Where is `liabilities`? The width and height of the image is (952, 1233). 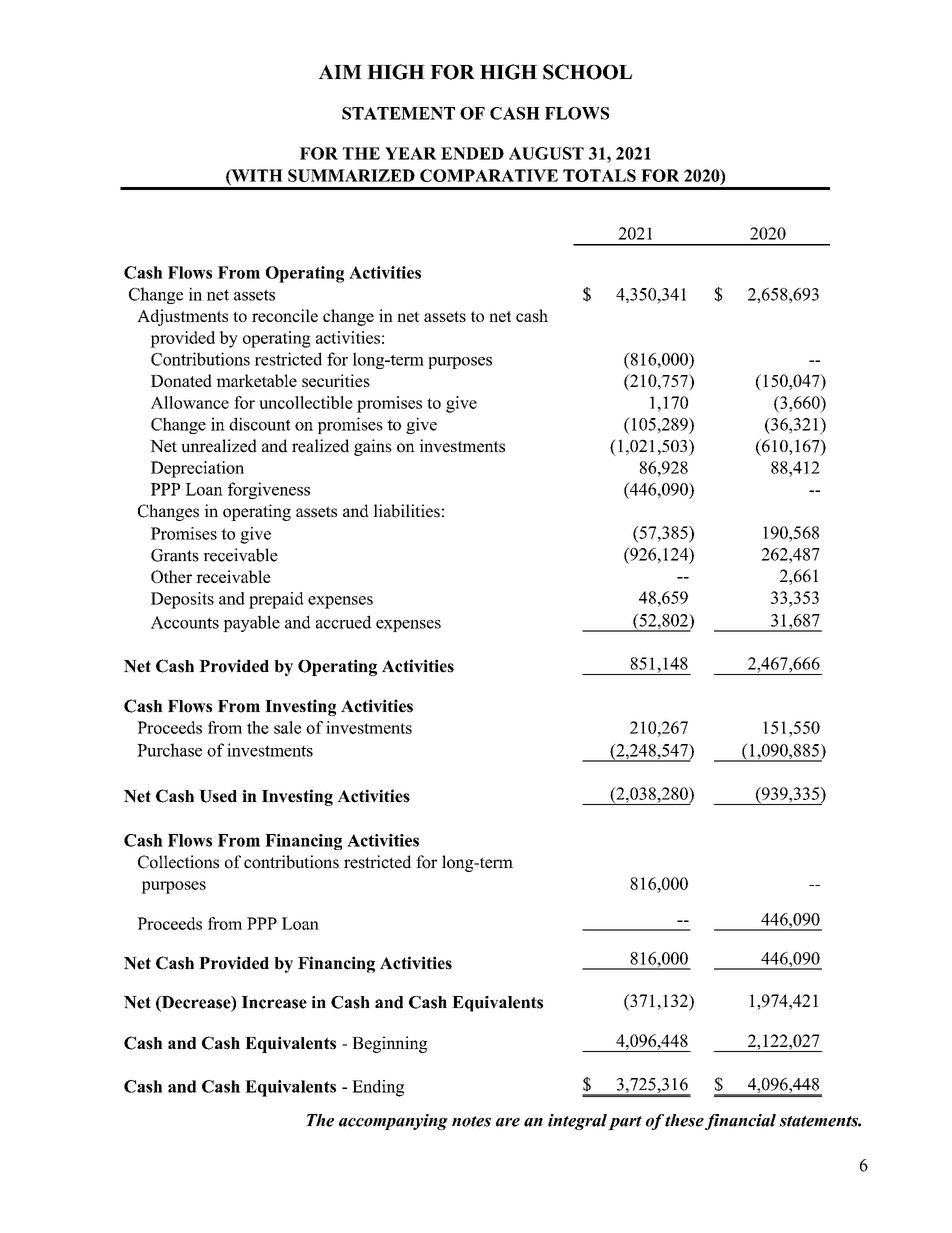 liabilities is located at coordinates (406, 511).
